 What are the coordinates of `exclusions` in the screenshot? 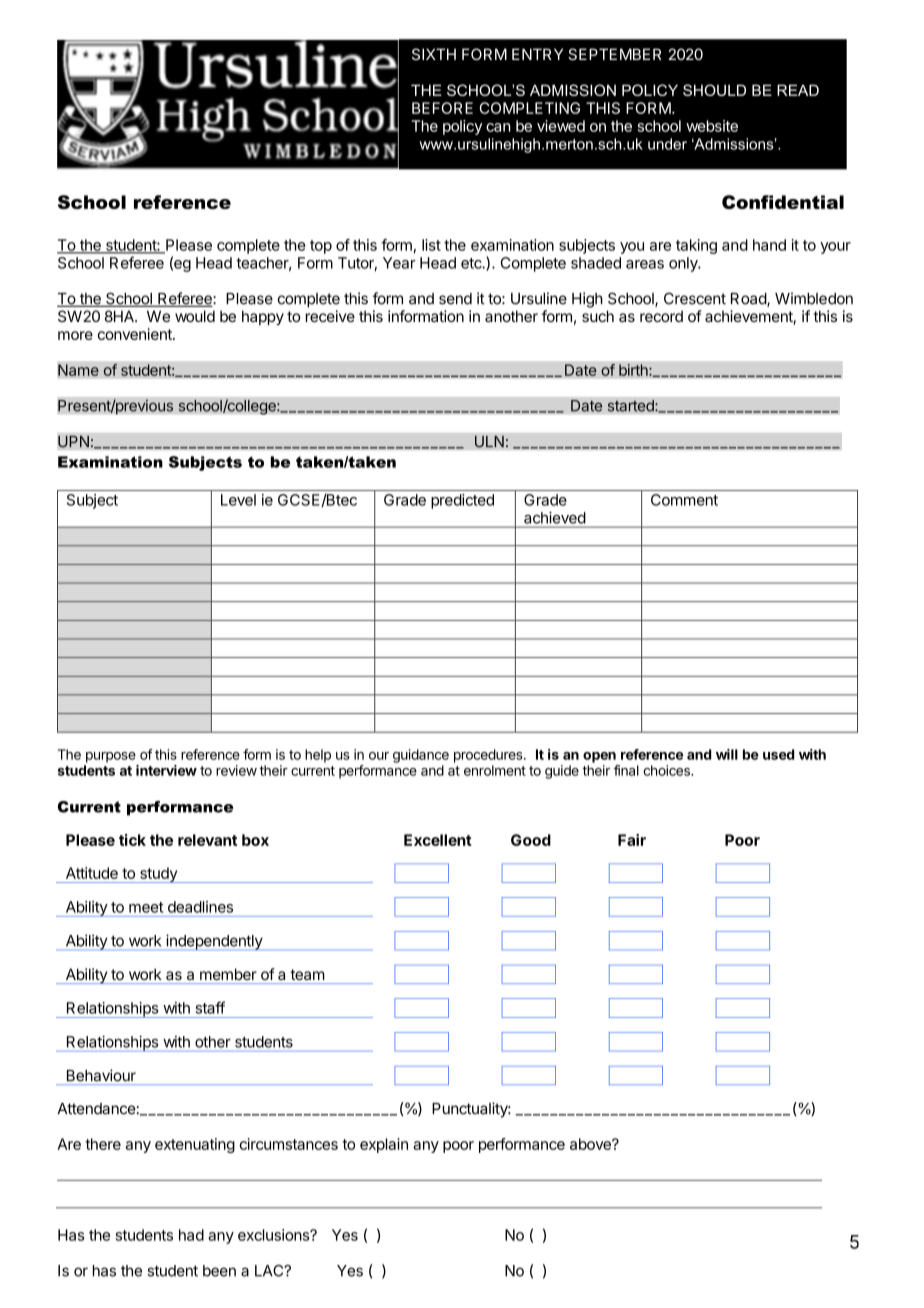 It's located at (275, 1235).
